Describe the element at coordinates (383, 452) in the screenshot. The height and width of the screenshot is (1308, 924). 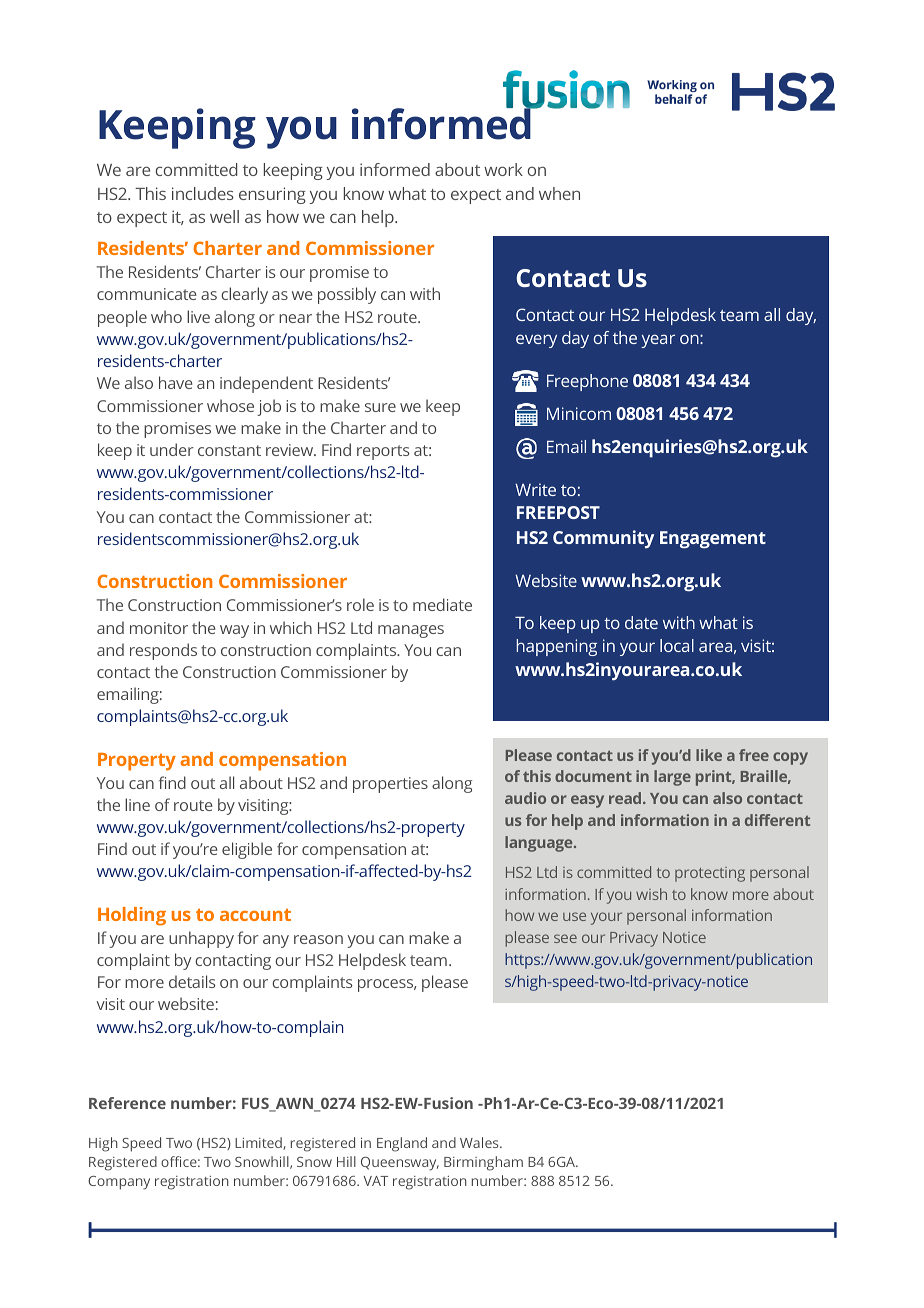
I see `reports` at that location.
